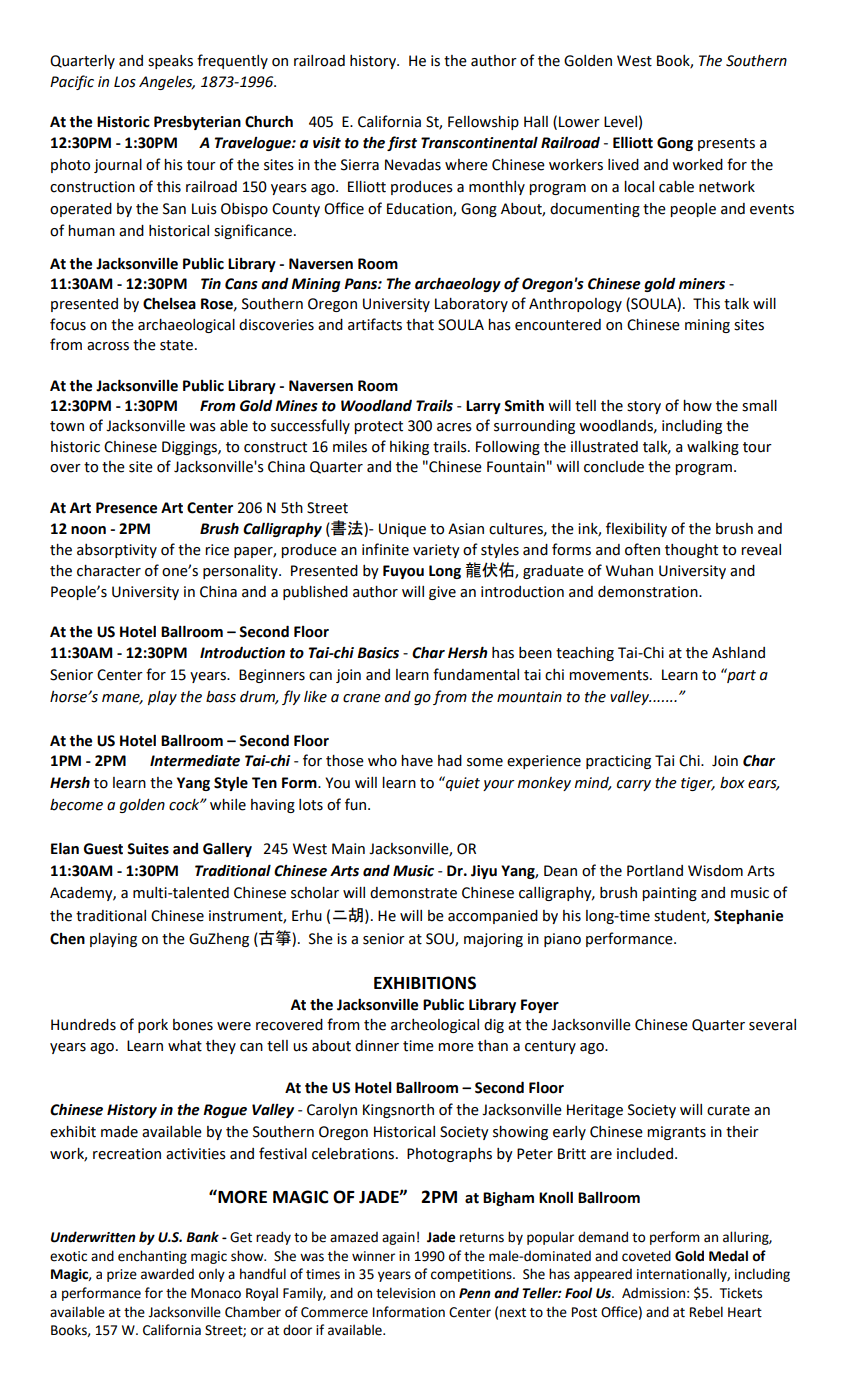 The width and height of the page is (849, 1400). Describe the element at coordinates (454, 427) in the page. I see `acres` at that location.
